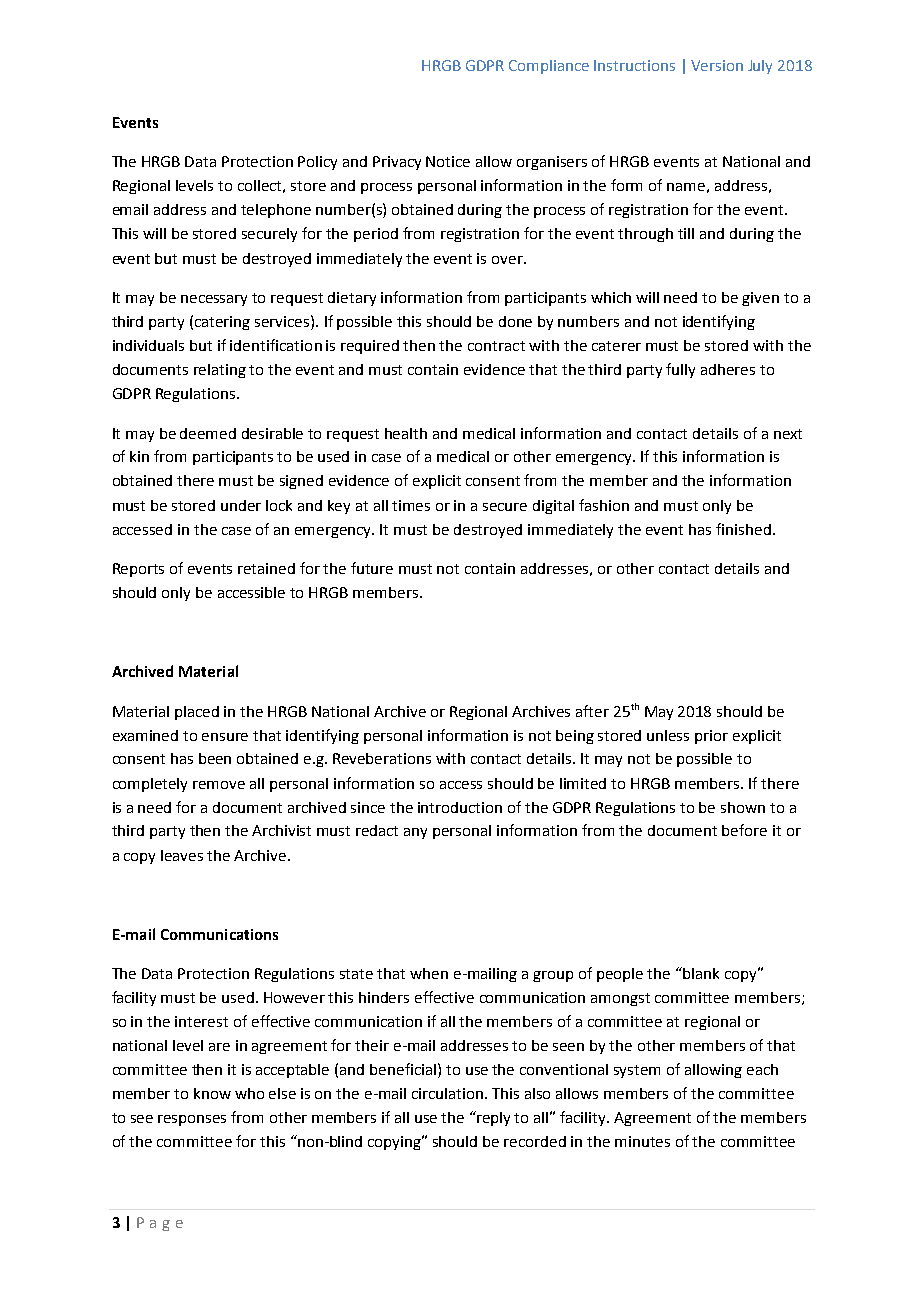 Image resolution: width=924 pixels, height=1308 pixels. Describe the element at coordinates (317, 163) in the document. I see `Policy` at that location.
